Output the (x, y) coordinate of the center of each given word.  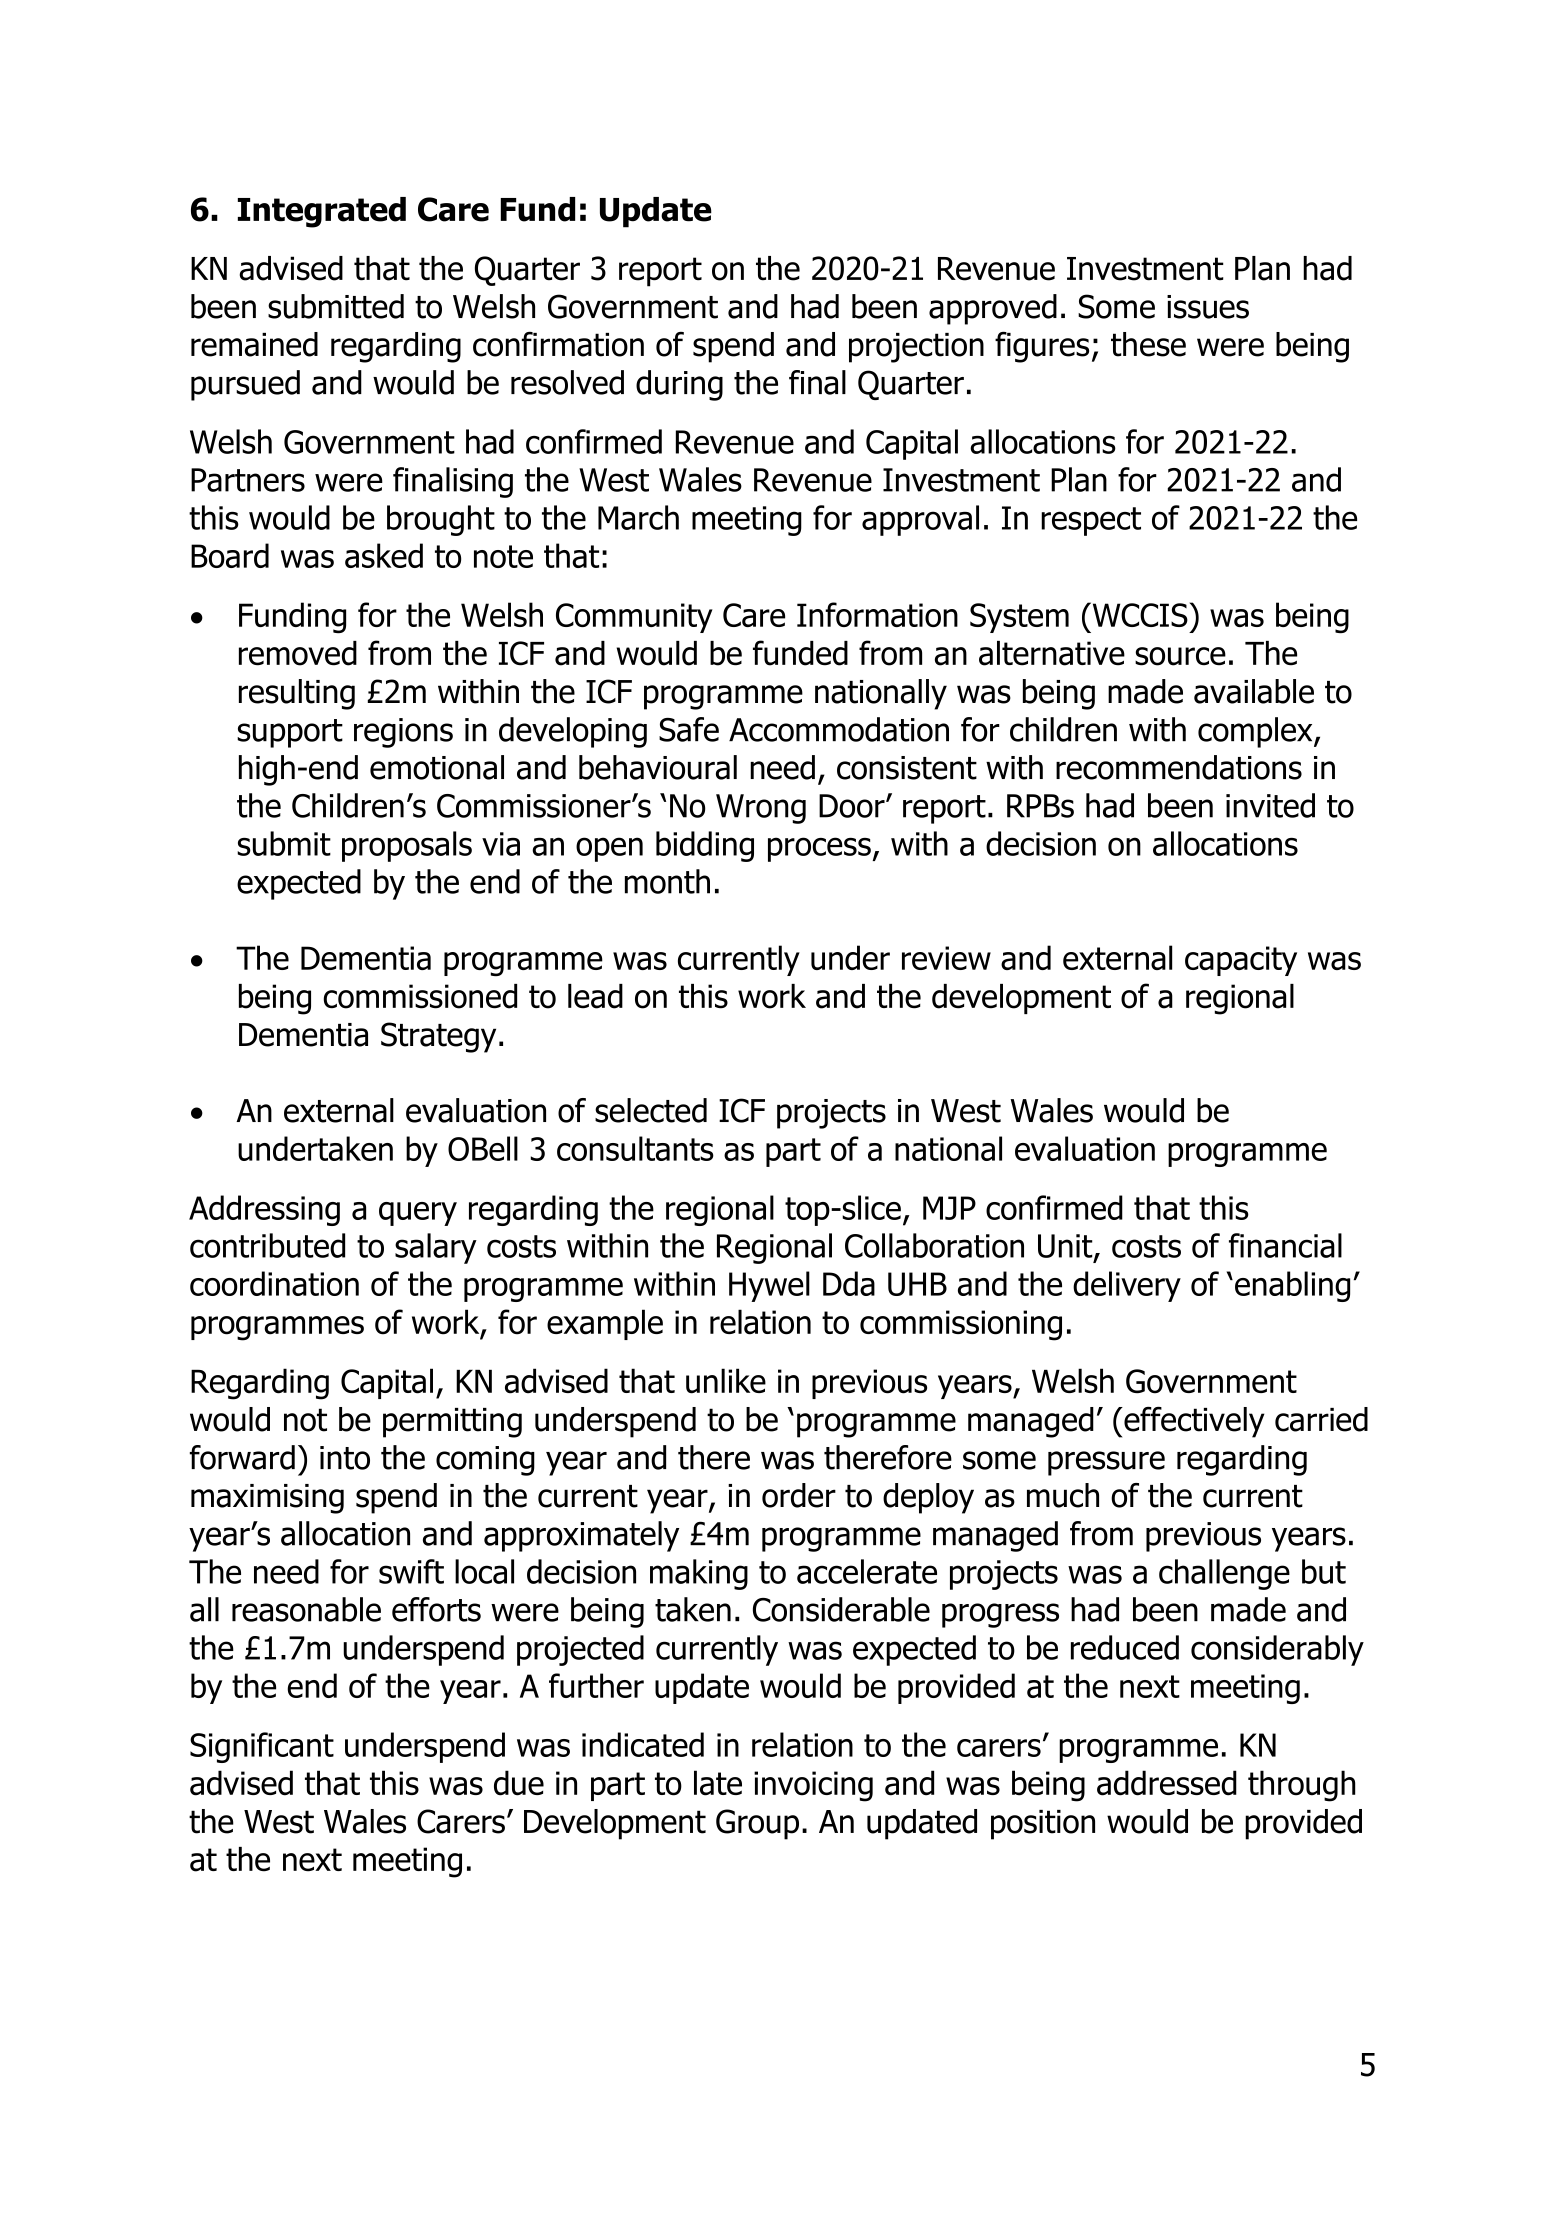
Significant (262, 1747)
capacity (1241, 961)
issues (1208, 307)
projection (916, 348)
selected (651, 1110)
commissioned (420, 996)
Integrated (322, 212)
